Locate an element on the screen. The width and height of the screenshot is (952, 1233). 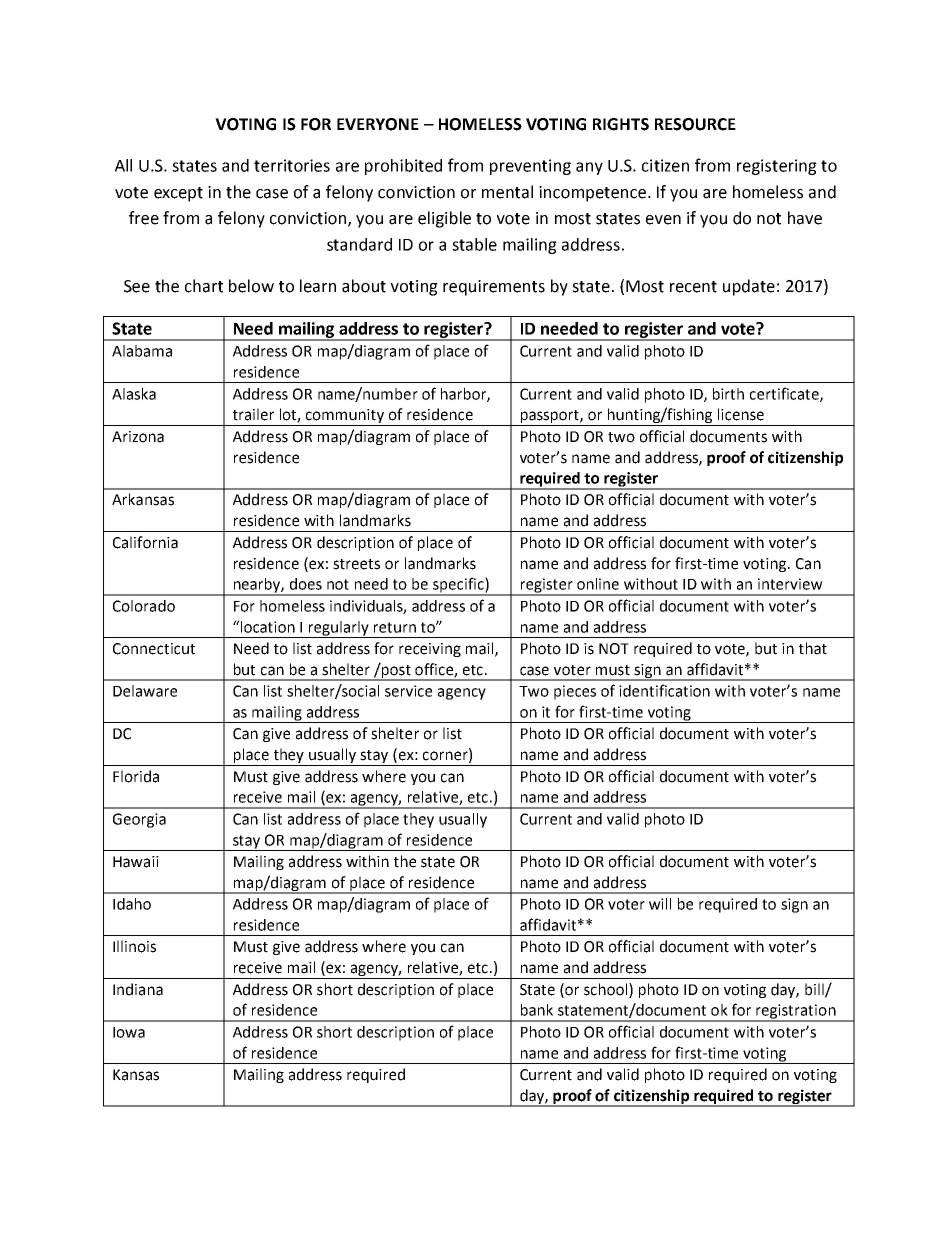
requirements is located at coordinates (494, 288).
